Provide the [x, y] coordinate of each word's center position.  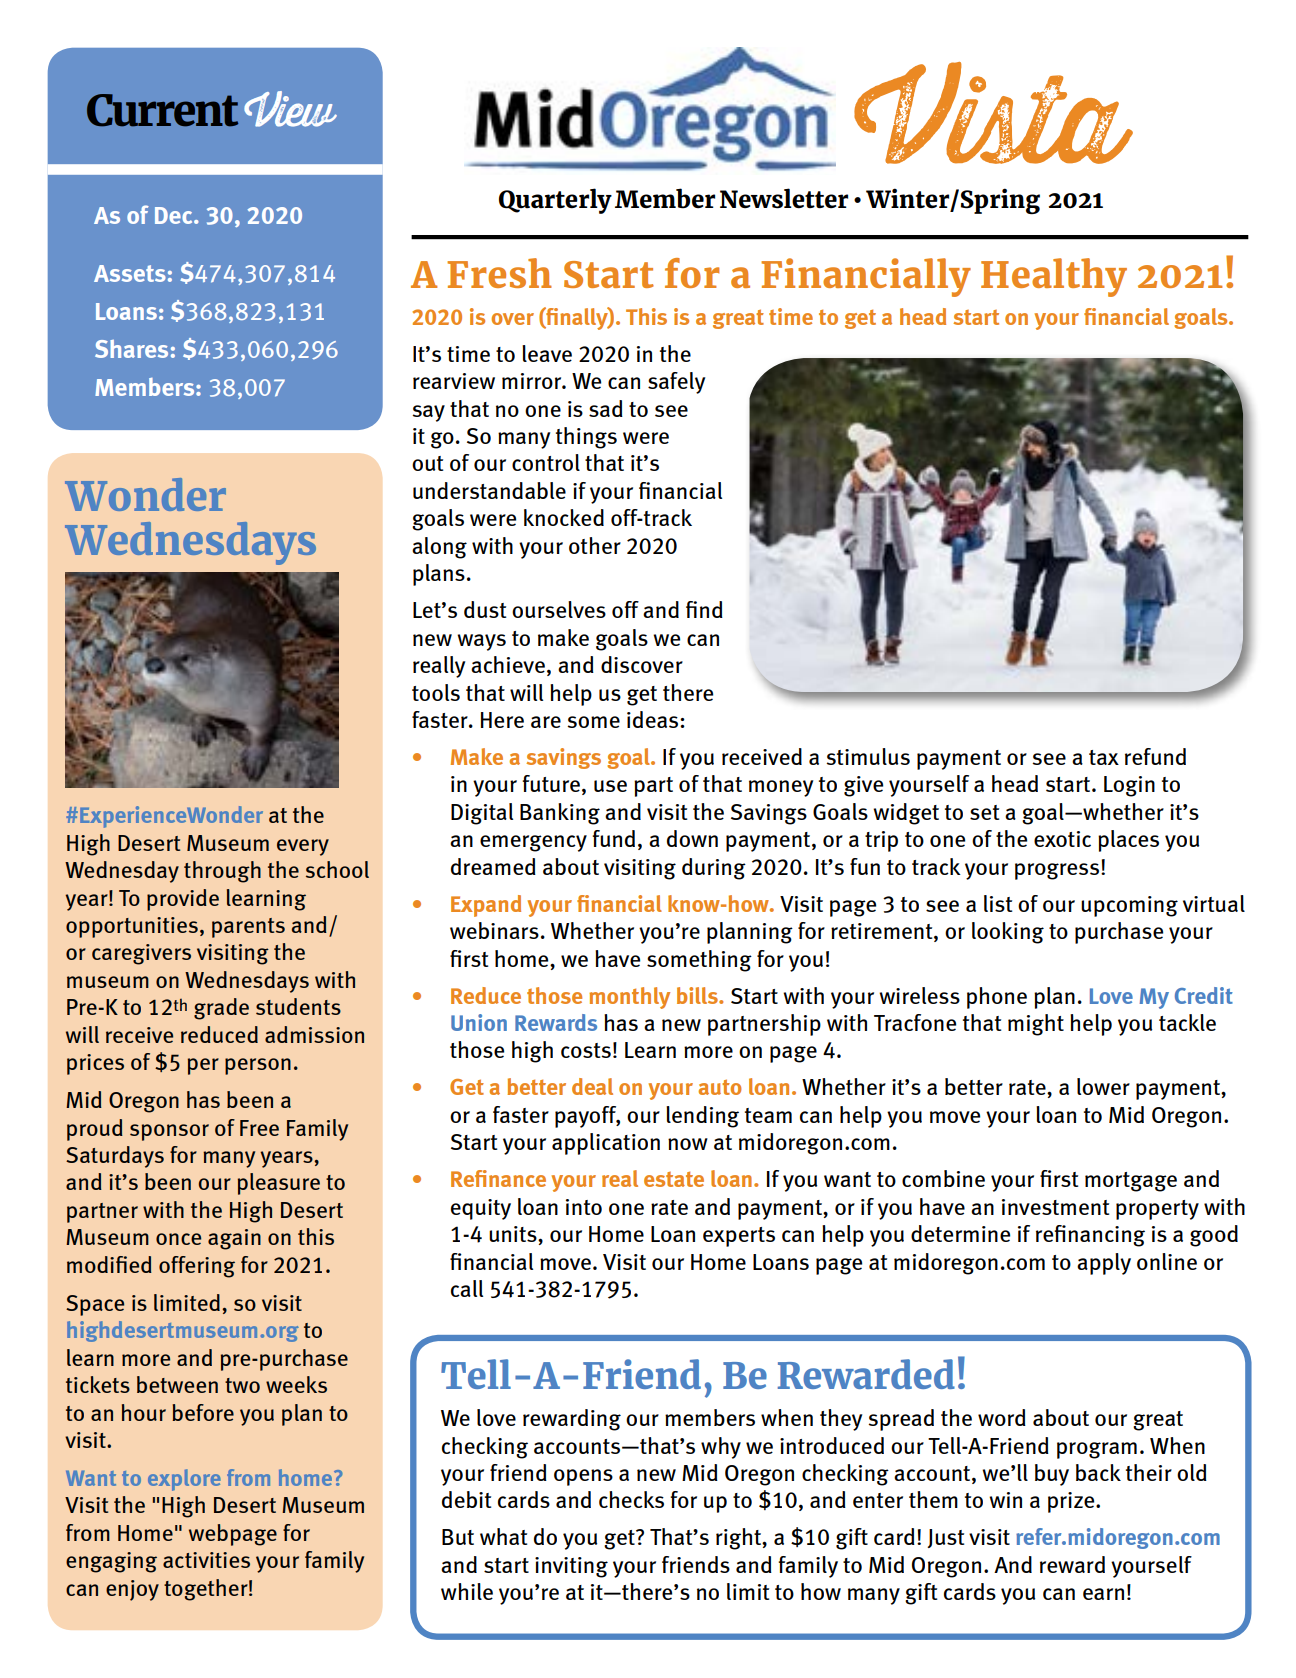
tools [436, 692]
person [258, 1066]
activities [206, 1560]
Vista [993, 113]
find [704, 609]
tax [1104, 757]
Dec [175, 215]
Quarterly [555, 201]
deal [592, 1086]
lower [1103, 1086]
